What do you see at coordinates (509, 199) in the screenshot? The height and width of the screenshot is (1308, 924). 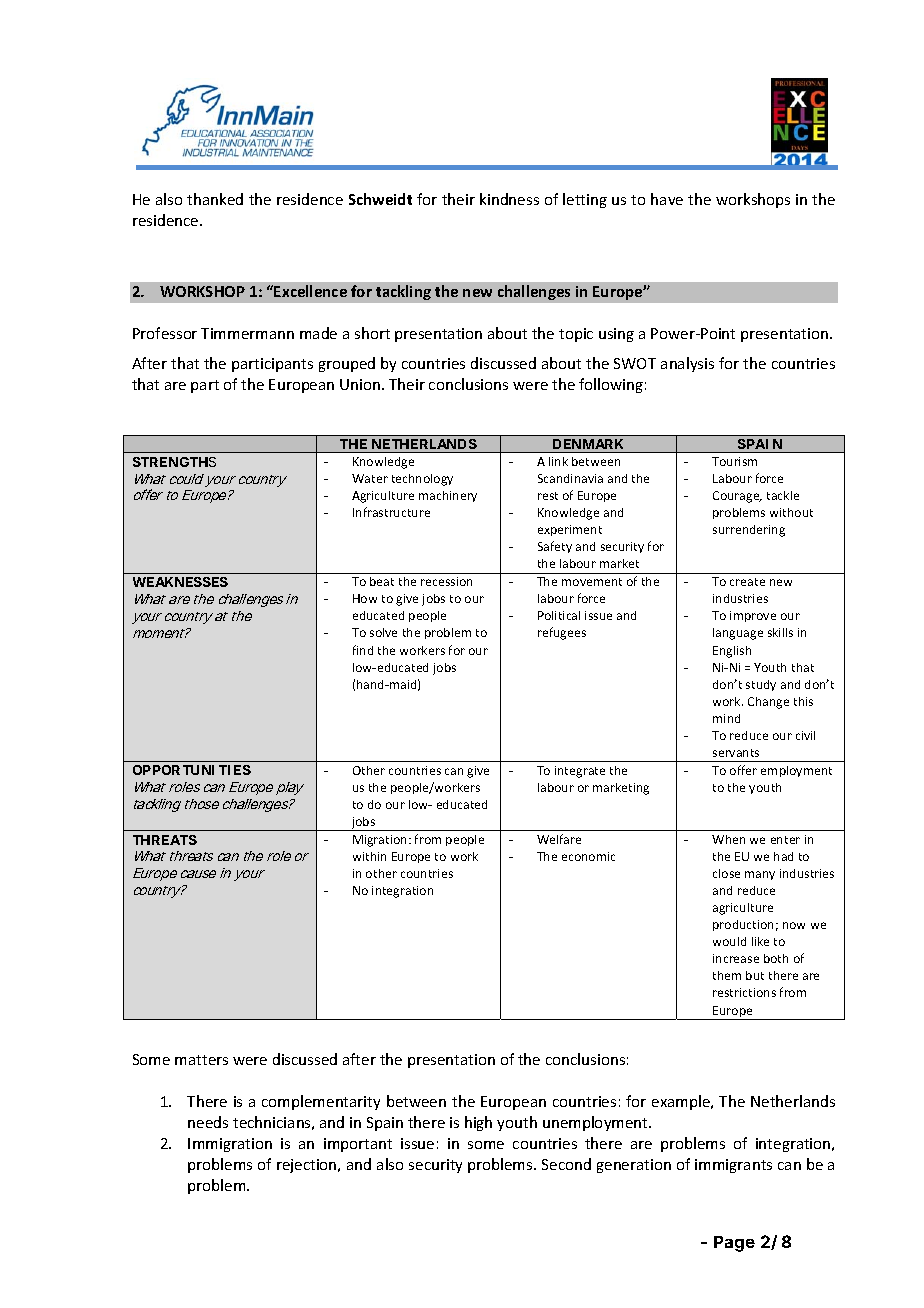 I see `kindness` at bounding box center [509, 199].
